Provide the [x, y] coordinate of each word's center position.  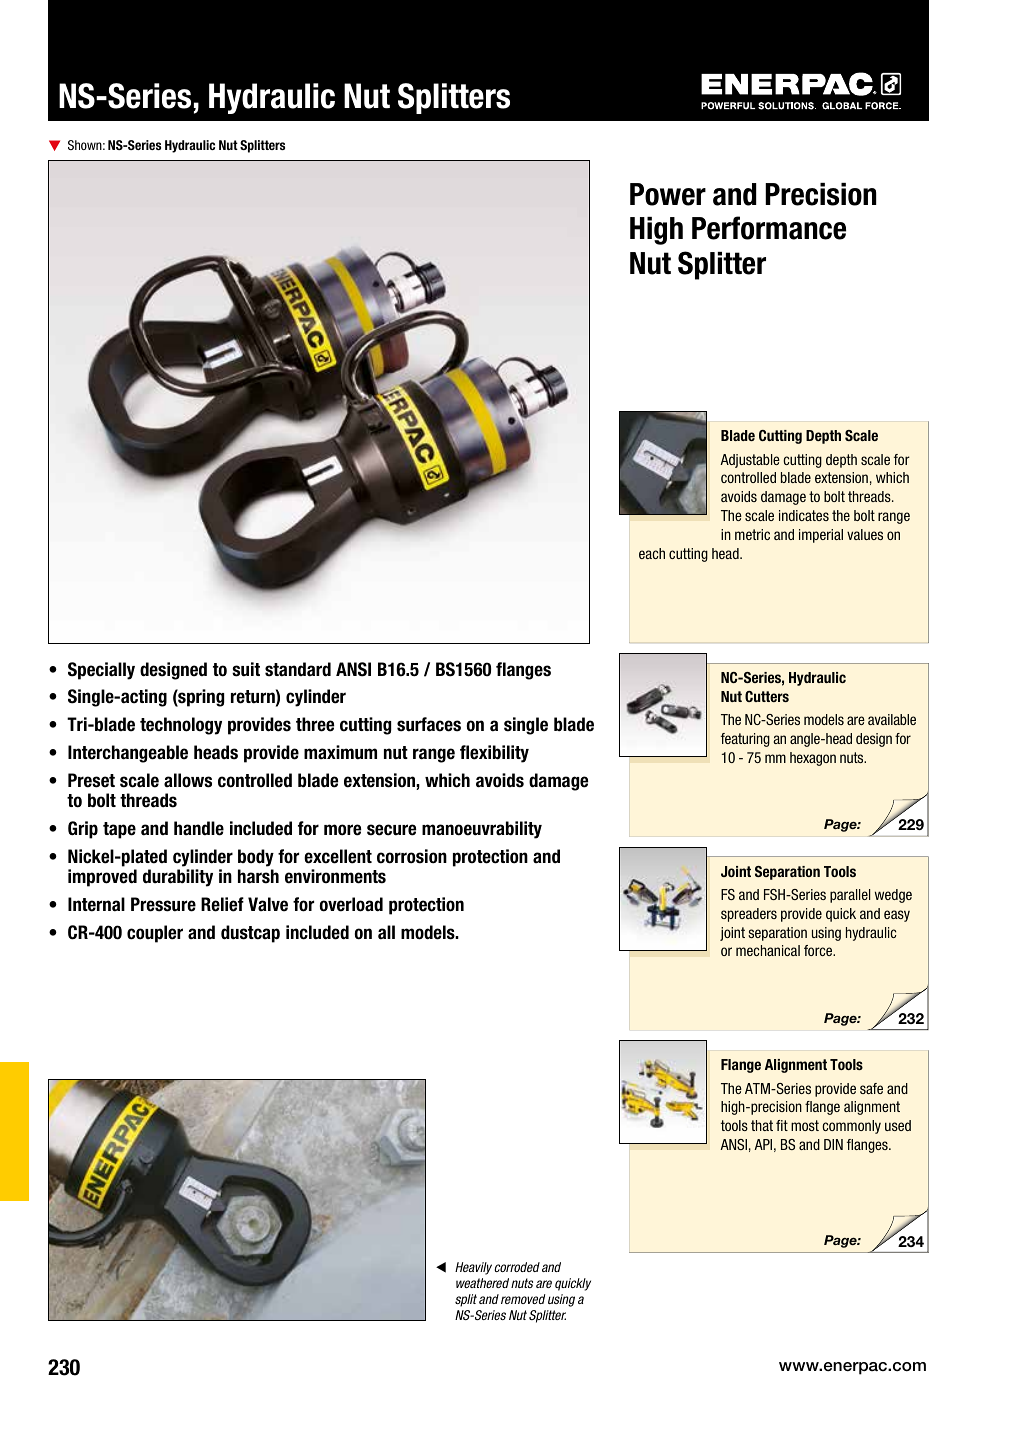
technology [181, 726]
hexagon [813, 759]
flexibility [494, 754]
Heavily [473, 1268]
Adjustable [750, 461]
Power [668, 194]
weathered [482, 1283]
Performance [769, 228]
